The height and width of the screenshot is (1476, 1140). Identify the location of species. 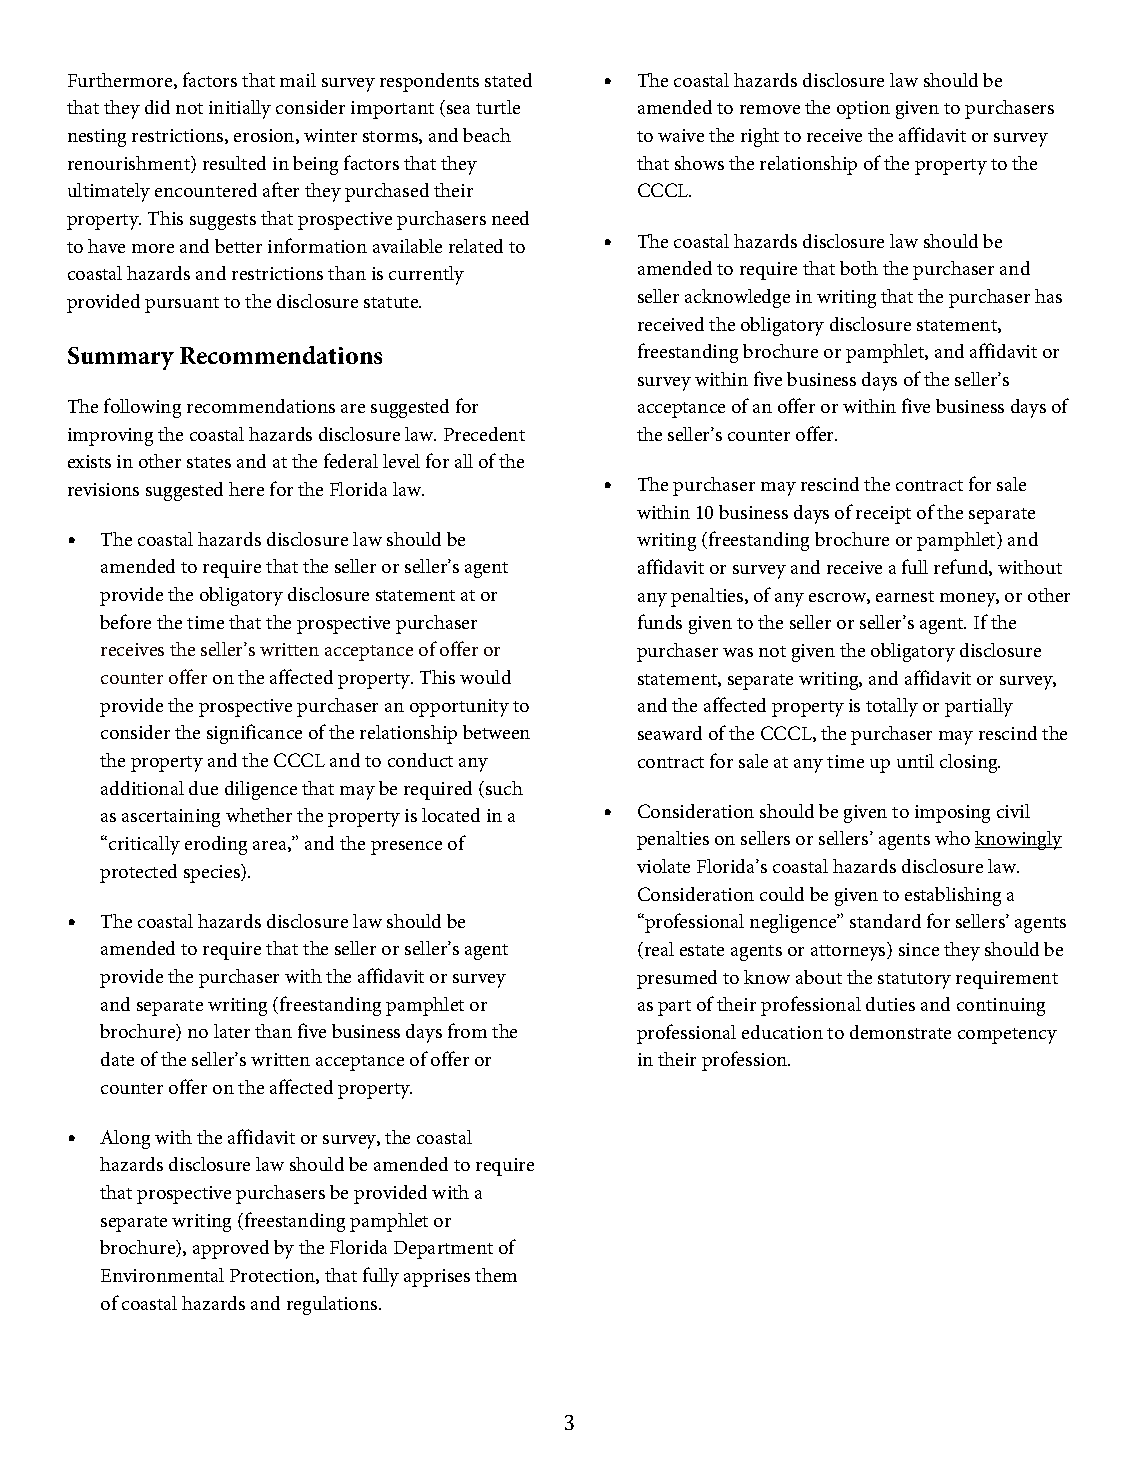
(213, 873).
